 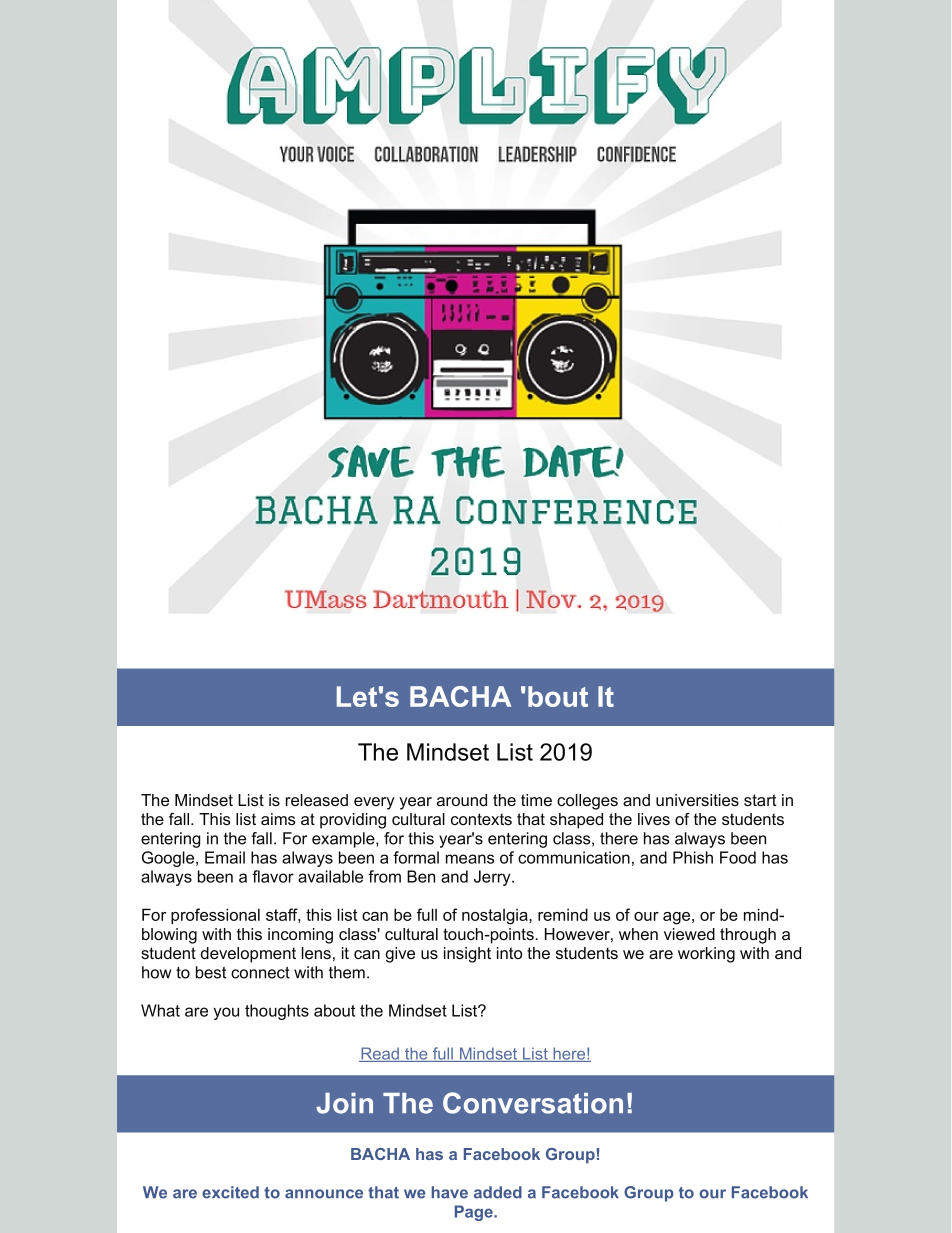 I want to click on excited, so click(x=230, y=1192).
